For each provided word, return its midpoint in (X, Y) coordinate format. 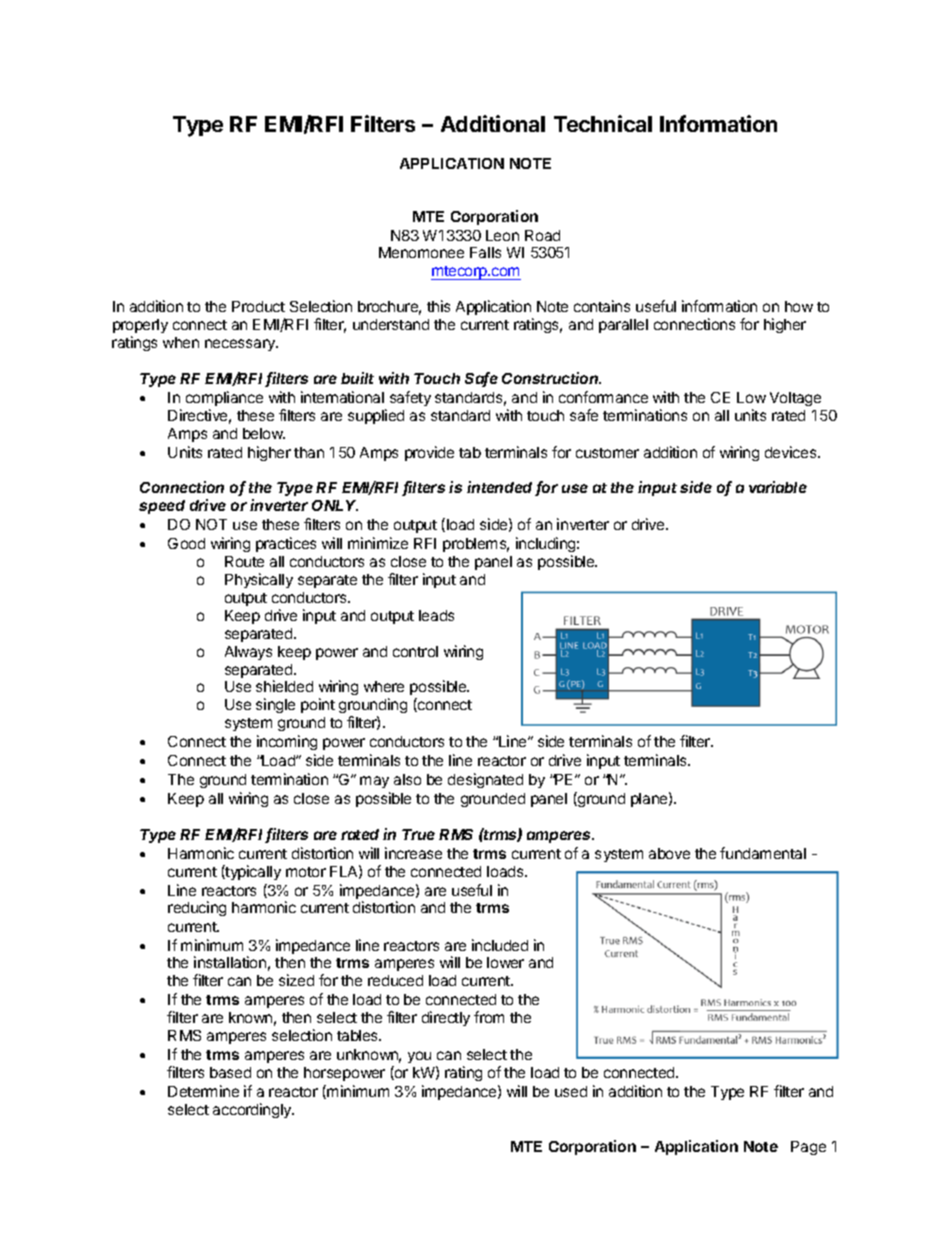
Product (258, 306)
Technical (603, 123)
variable (778, 487)
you (419, 1057)
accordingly (253, 1110)
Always (248, 653)
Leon (502, 235)
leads (436, 615)
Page (808, 1148)
